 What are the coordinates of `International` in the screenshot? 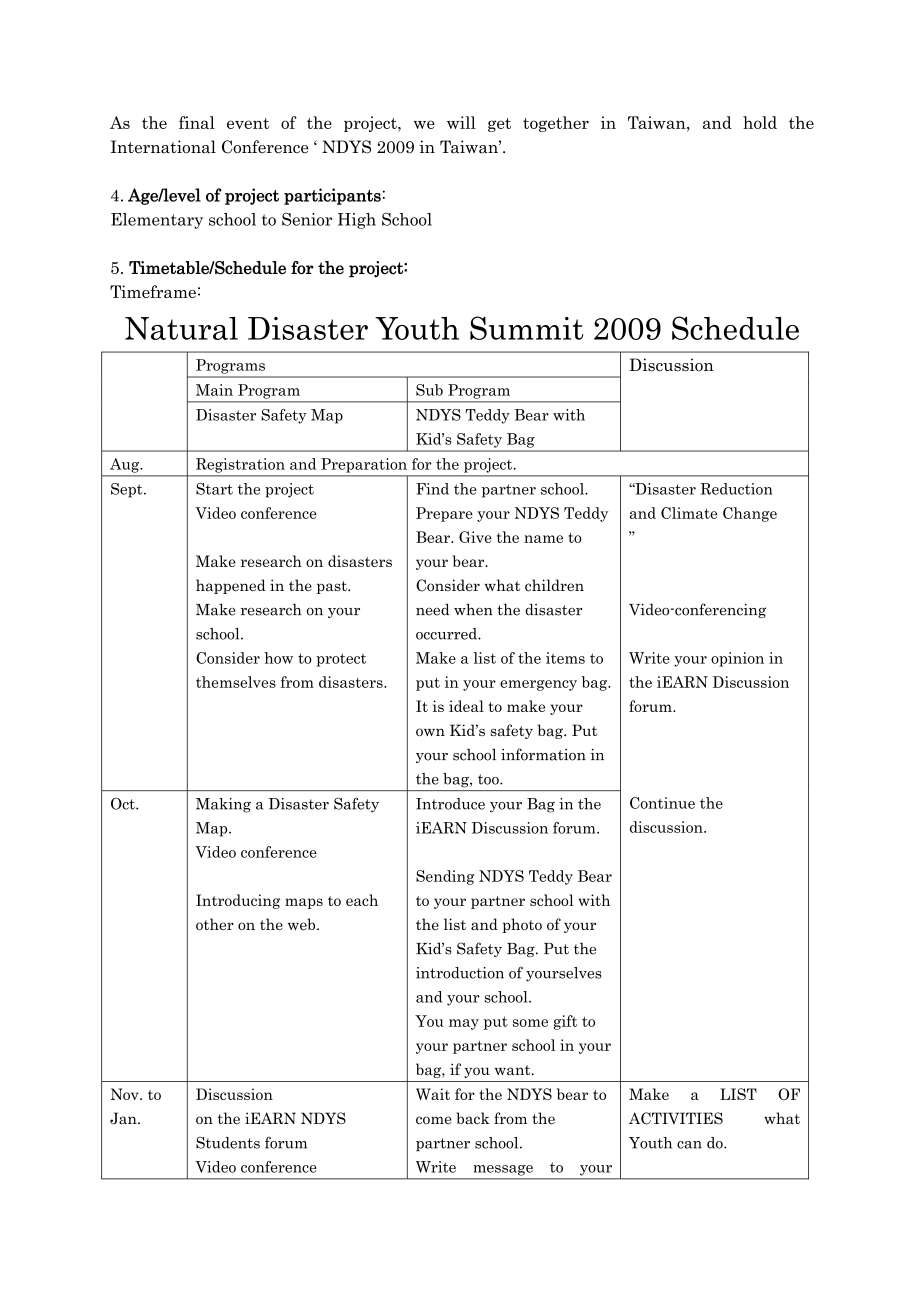 It's located at (163, 147).
